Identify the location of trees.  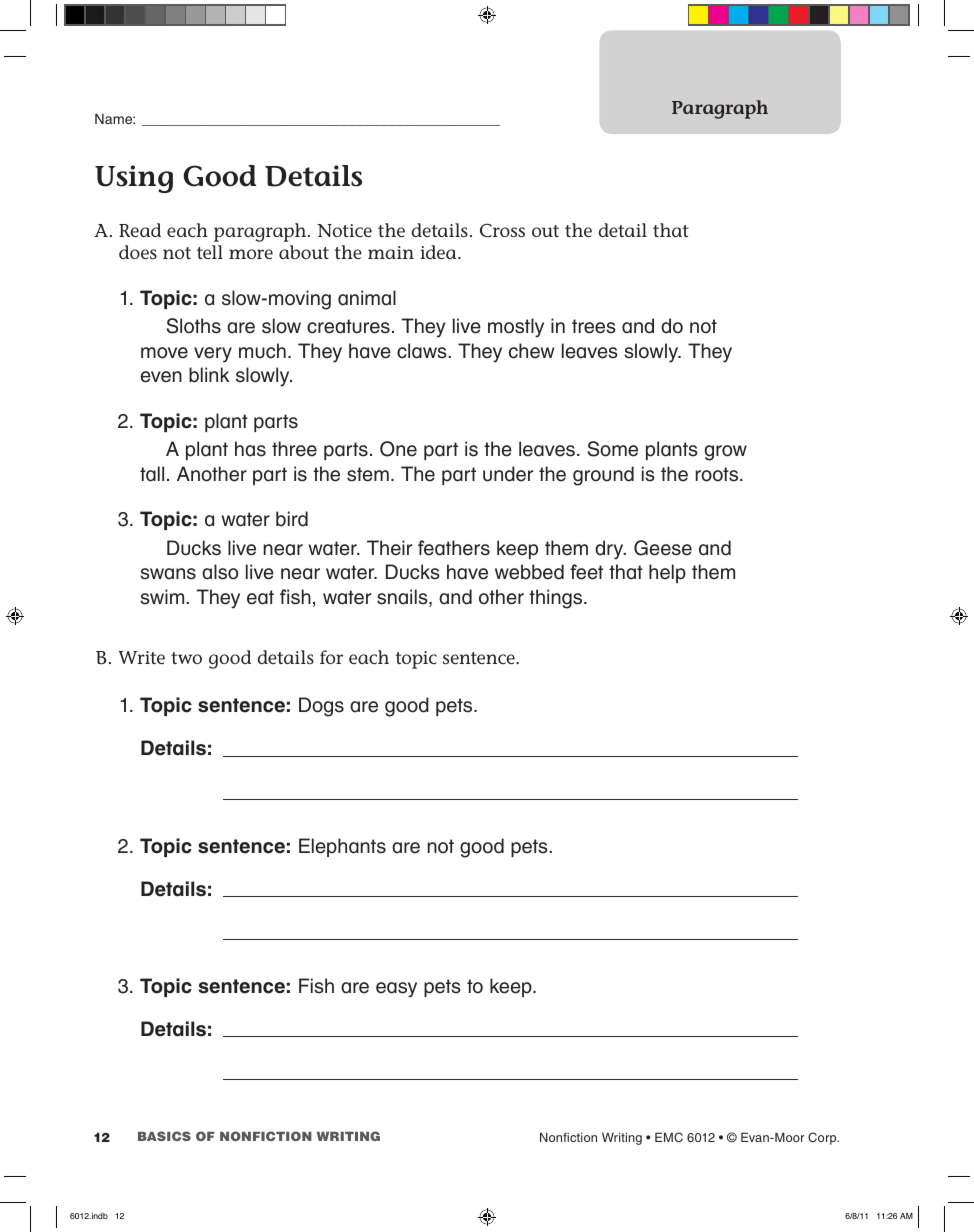
(594, 326).
